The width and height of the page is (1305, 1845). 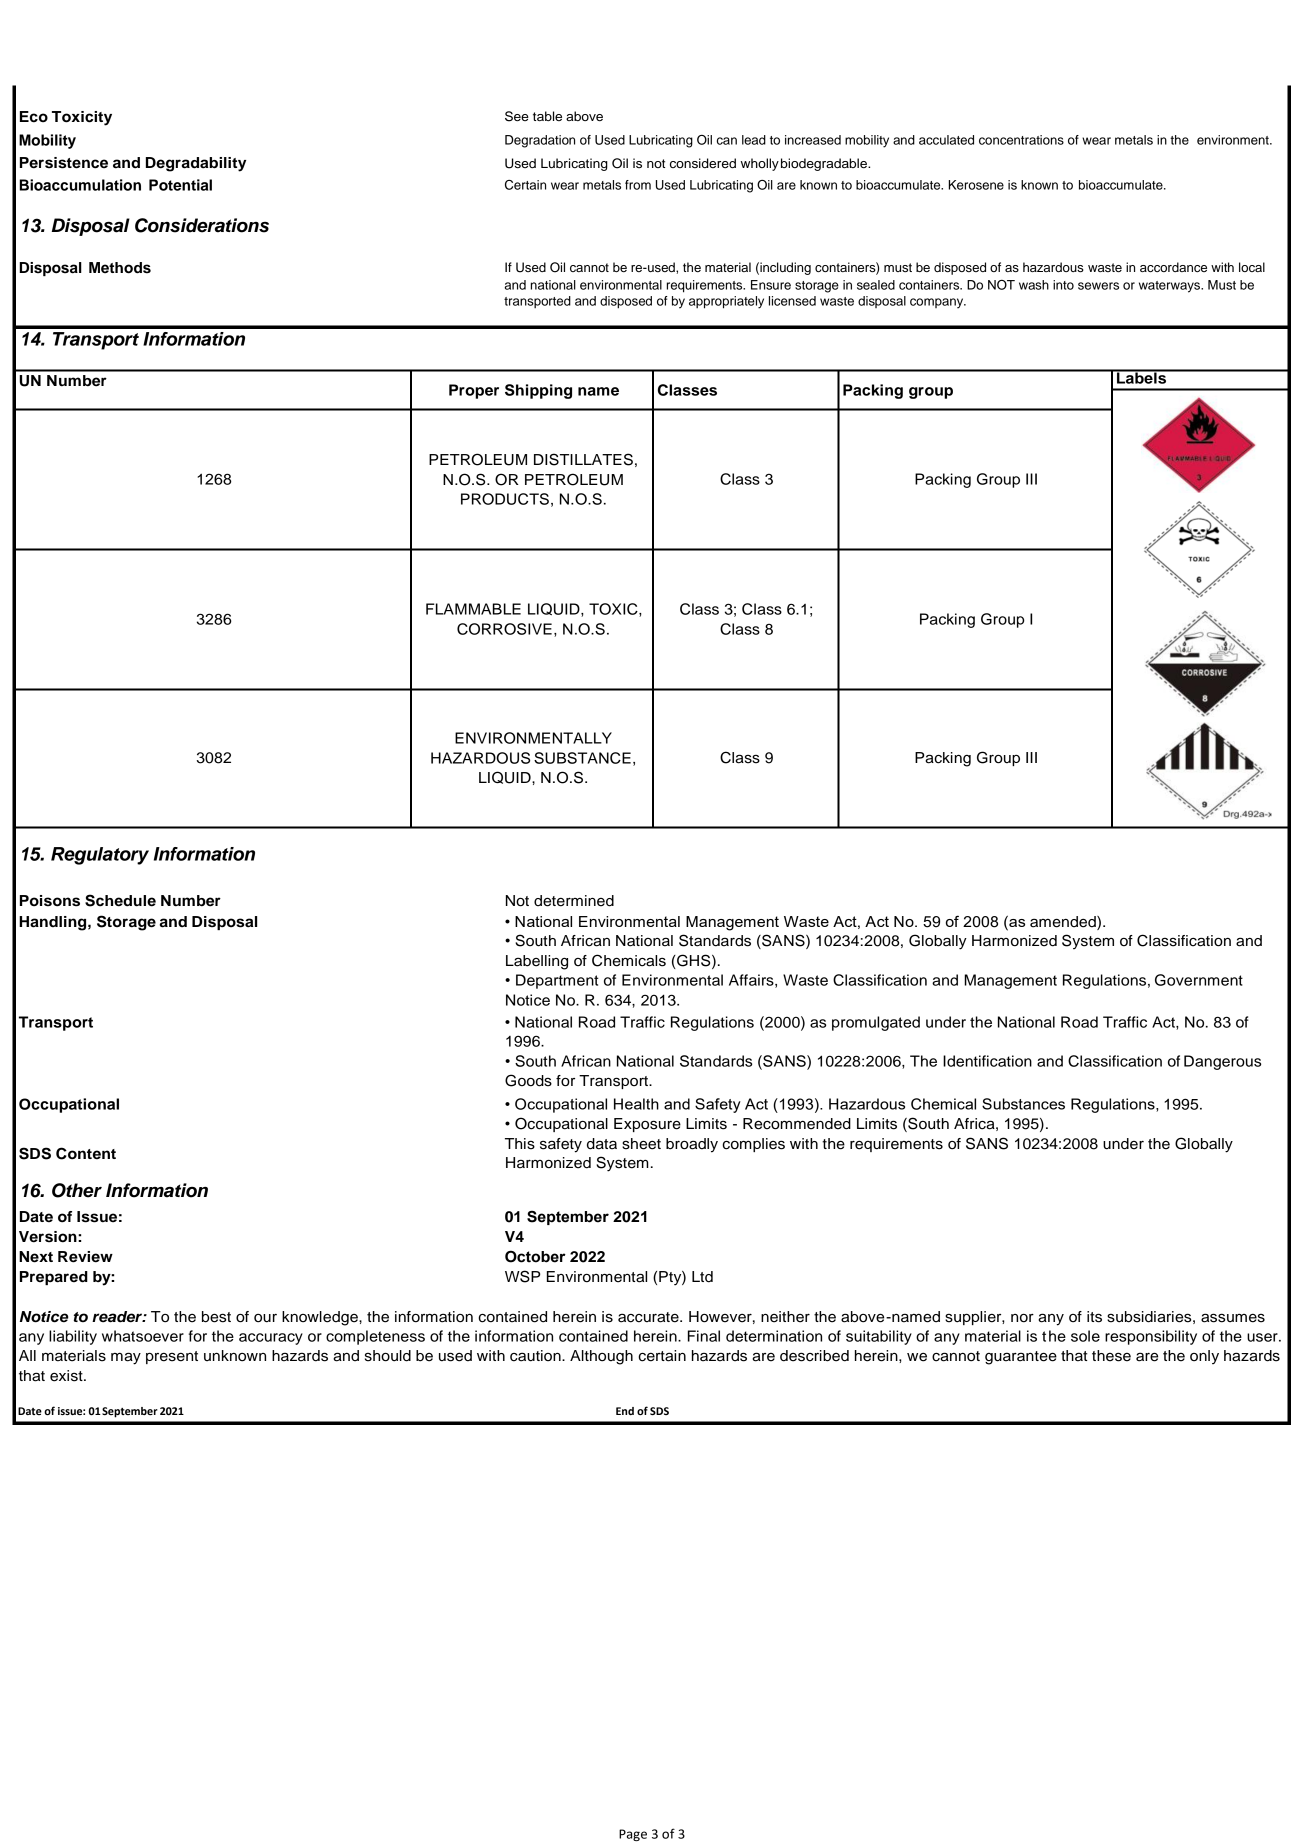 What do you see at coordinates (1085, 1336) in the page?
I see `sole` at bounding box center [1085, 1336].
